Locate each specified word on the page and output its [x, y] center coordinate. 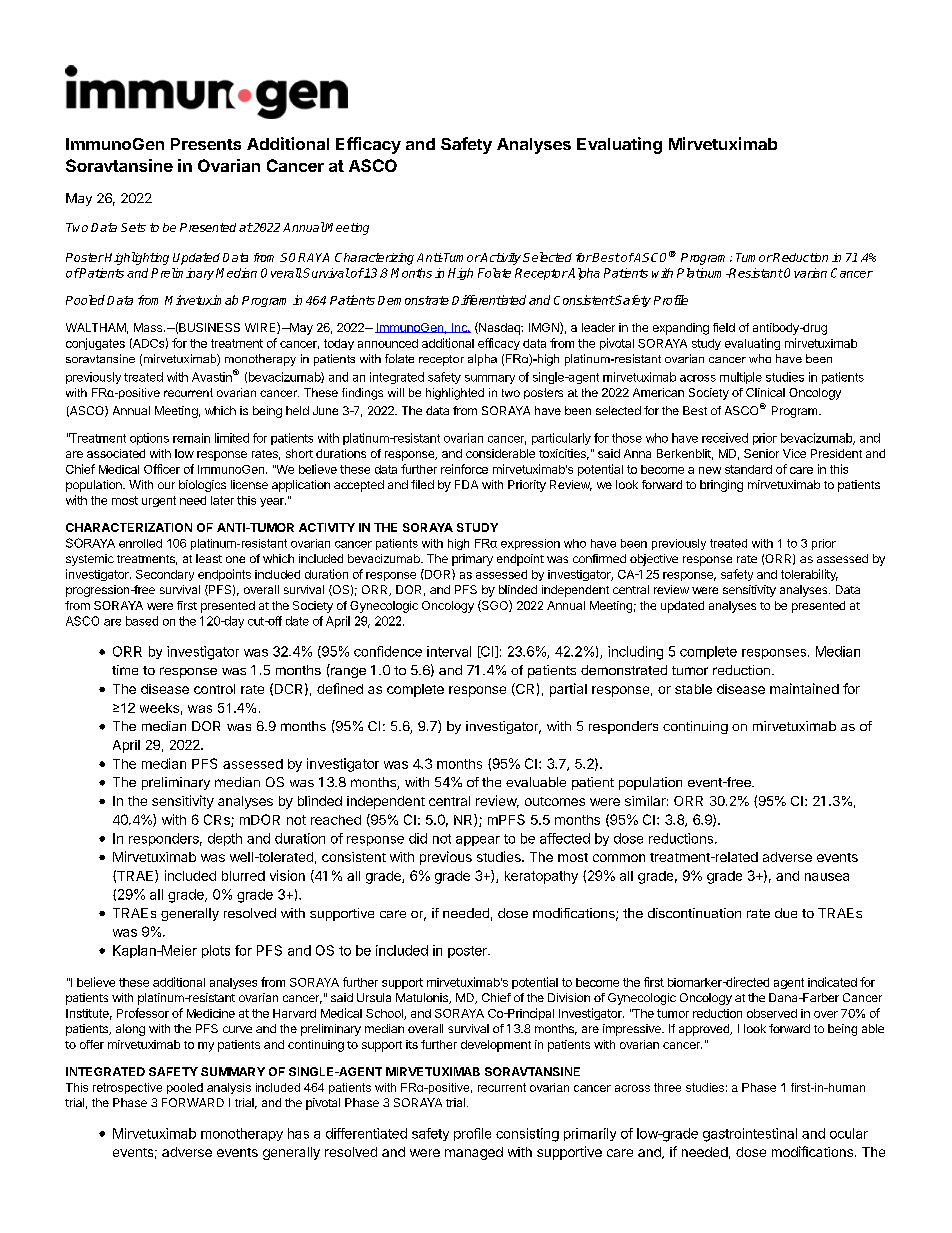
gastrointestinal [750, 1135]
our [166, 485]
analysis [229, 1088]
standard [748, 469]
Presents [206, 144]
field [724, 327]
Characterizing [374, 259]
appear [478, 841]
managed [474, 1153]
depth [225, 839]
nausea [827, 877]
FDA [466, 484]
